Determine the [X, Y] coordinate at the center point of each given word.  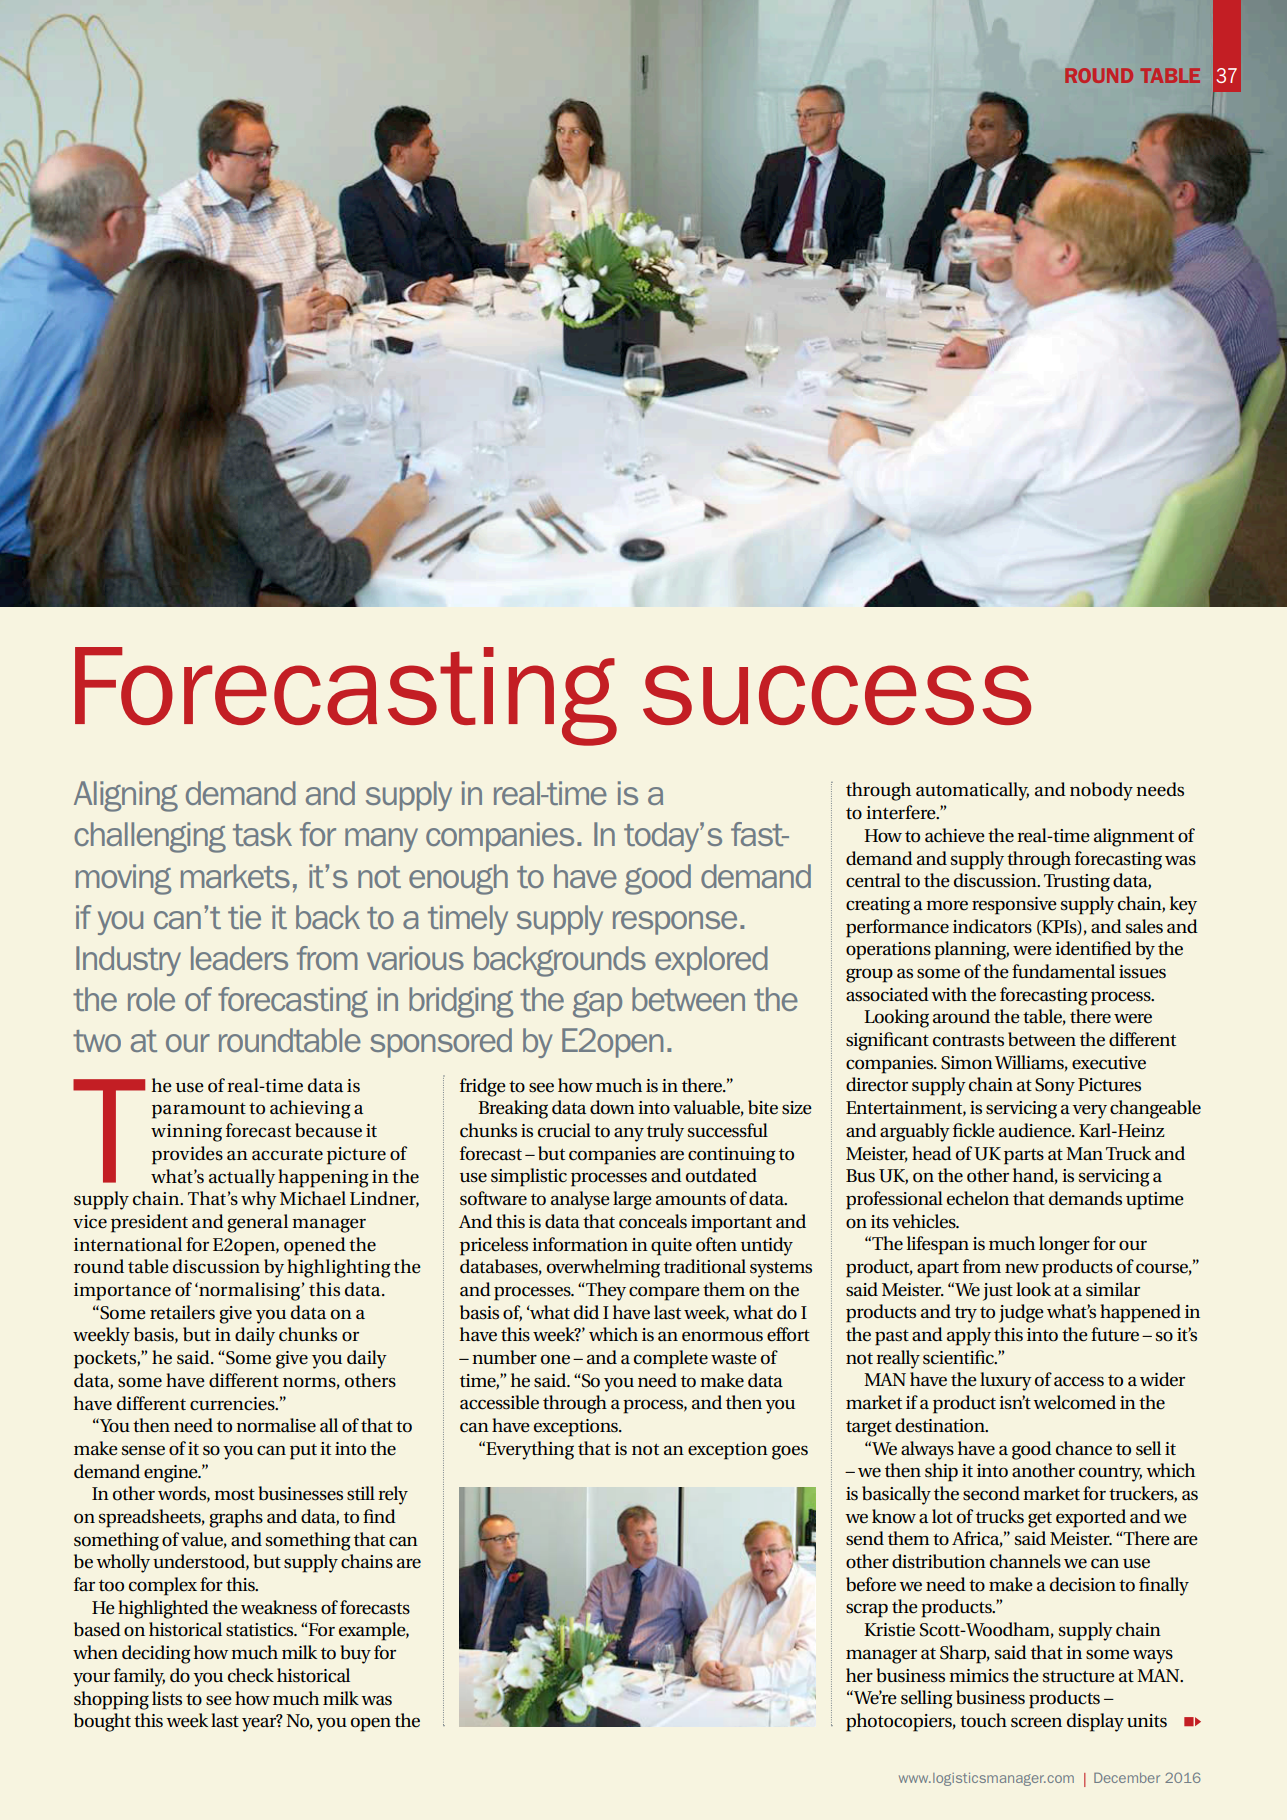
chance [1084, 1448]
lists [167, 1698]
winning [186, 1133]
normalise [276, 1425]
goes [790, 1452]
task [262, 834]
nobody [1101, 791]
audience [1036, 1130]
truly [665, 1132]
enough [458, 879]
